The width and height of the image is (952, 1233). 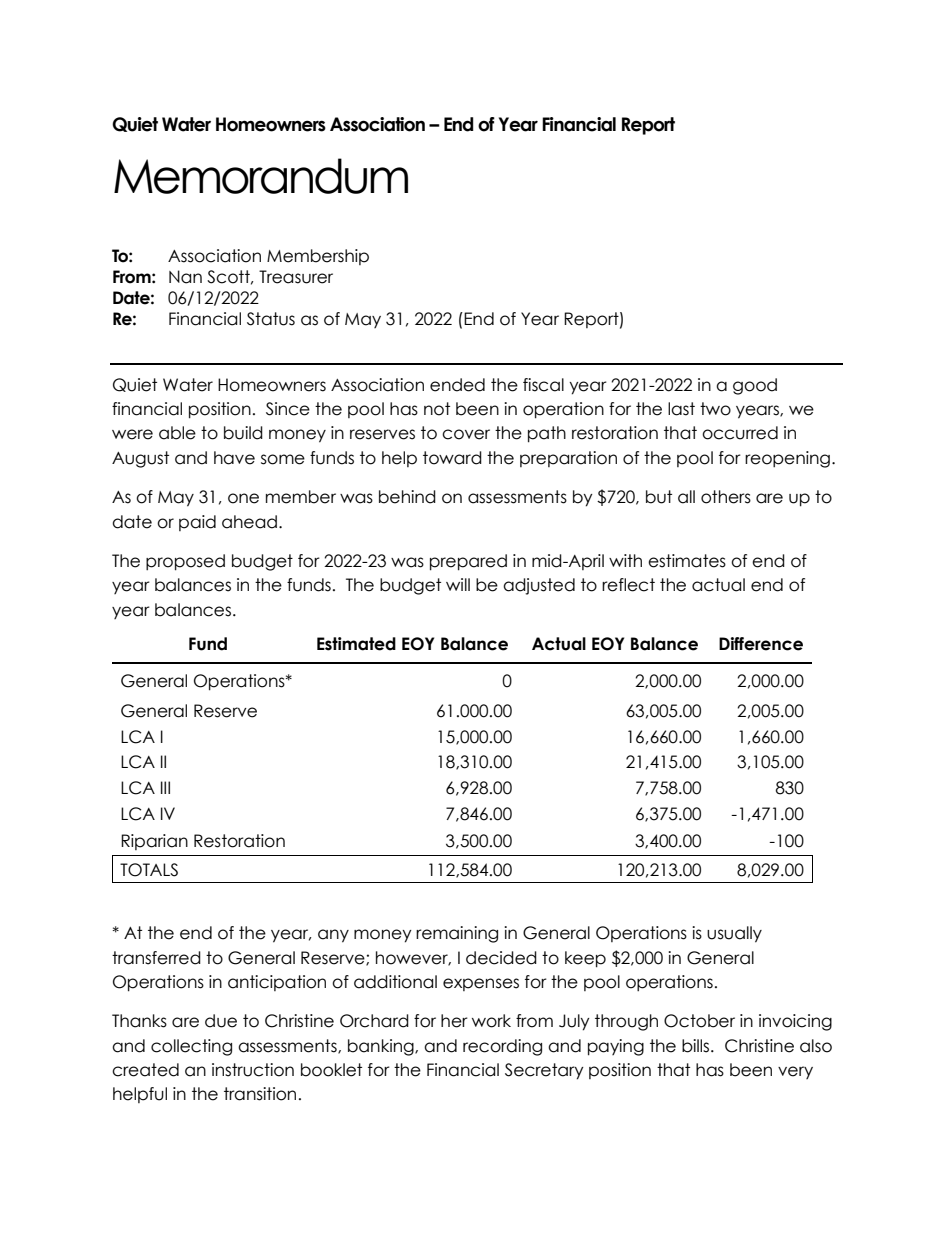 I want to click on bills, so click(x=697, y=1046).
